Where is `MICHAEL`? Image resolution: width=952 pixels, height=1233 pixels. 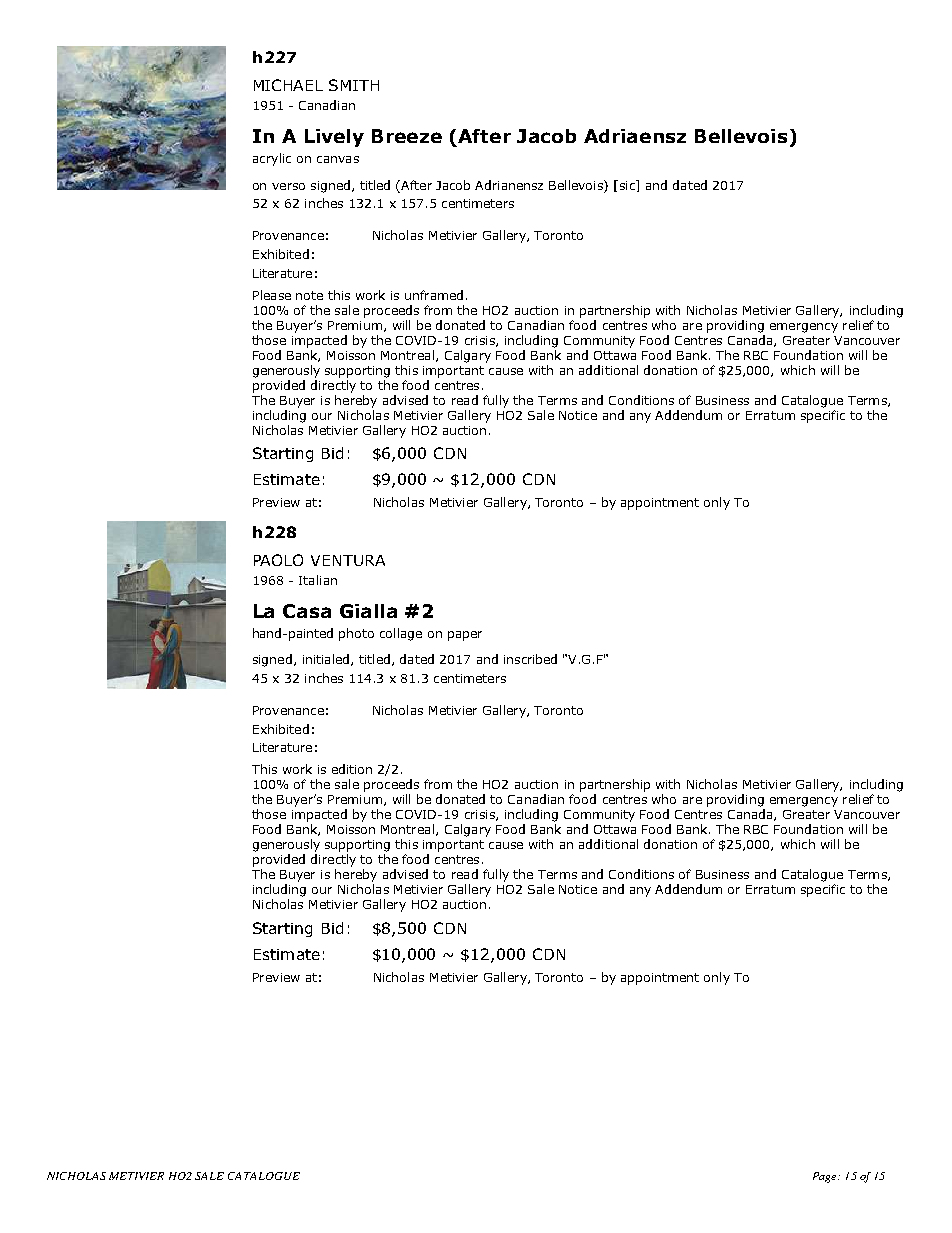 MICHAEL is located at coordinates (288, 85).
